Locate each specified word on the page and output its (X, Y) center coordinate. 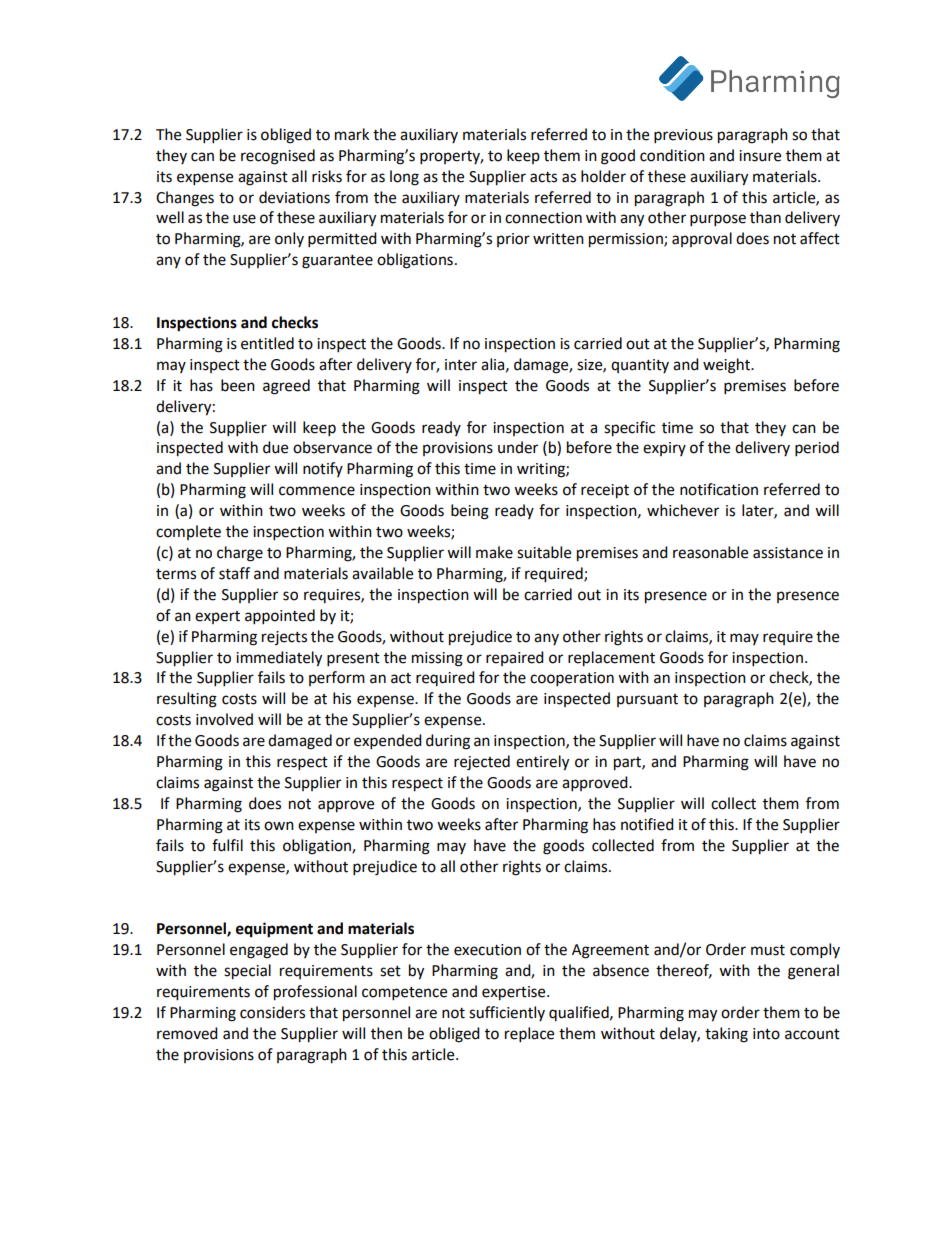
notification (719, 489)
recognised (278, 157)
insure (760, 156)
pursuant (647, 700)
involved (224, 719)
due (275, 447)
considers (272, 1012)
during (448, 742)
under (518, 447)
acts (543, 177)
